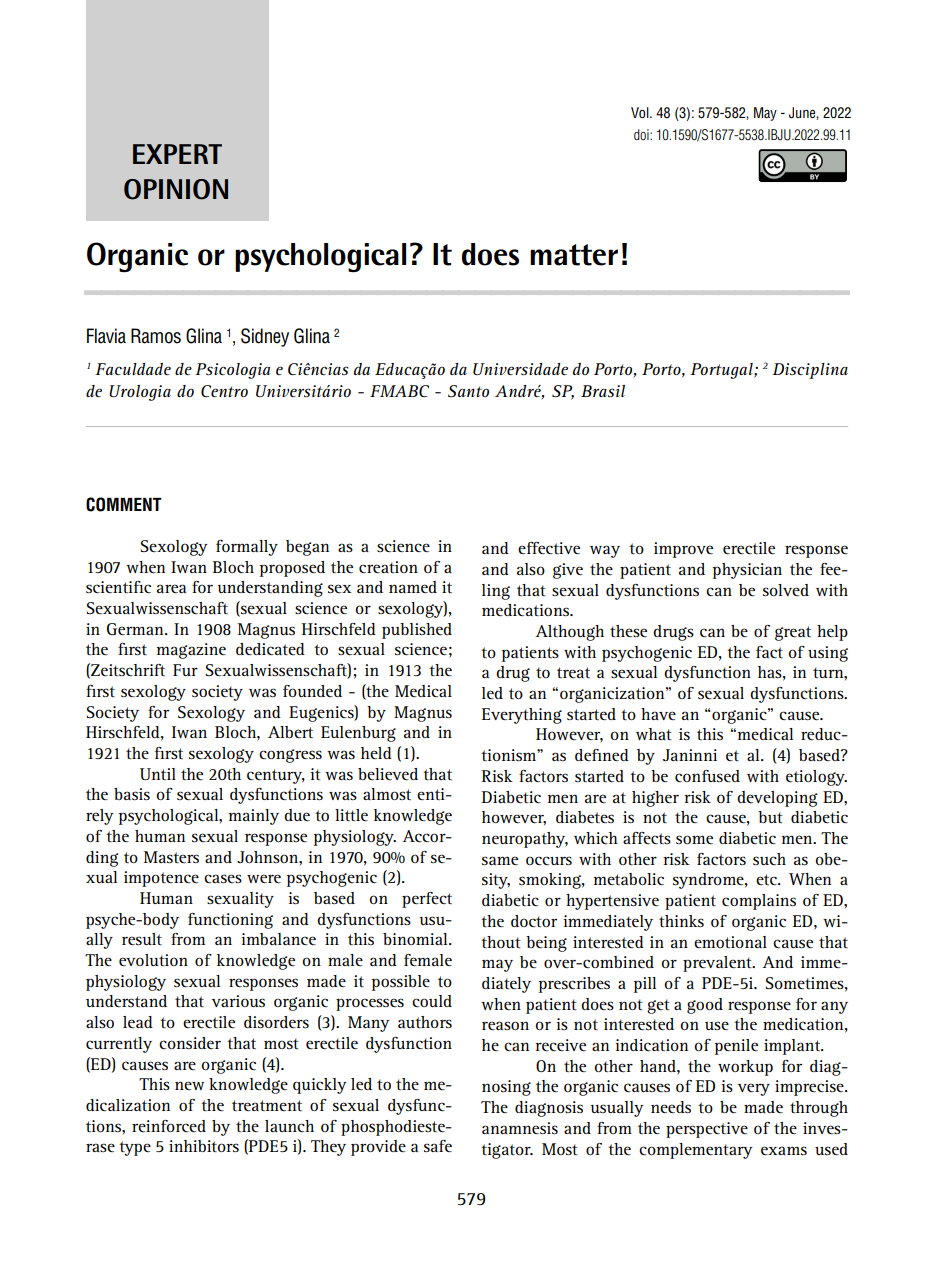 This screenshot has height=1273, width=952. What do you see at coordinates (642, 134) in the screenshot?
I see `doi` at bounding box center [642, 134].
